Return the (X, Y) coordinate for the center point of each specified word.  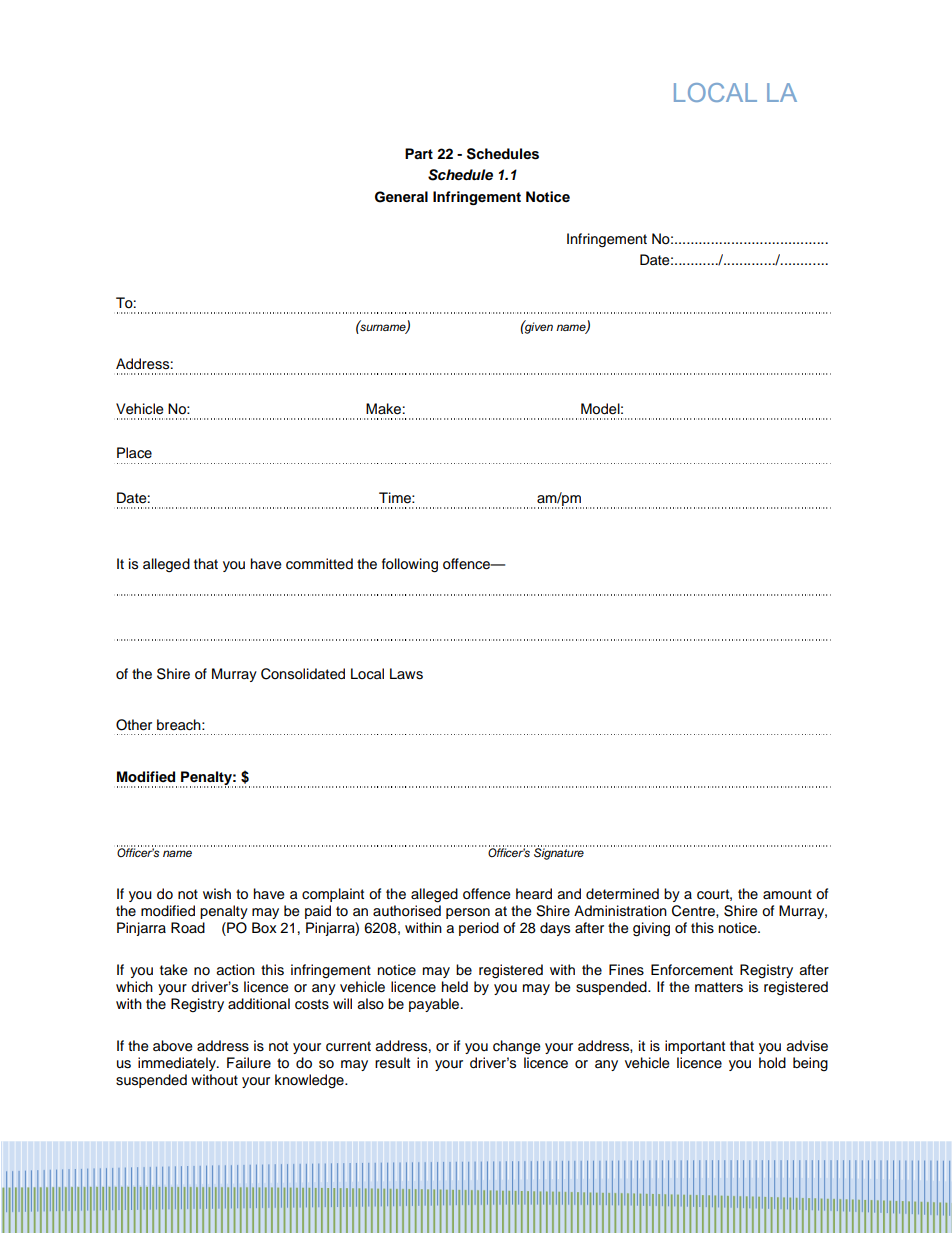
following (410, 565)
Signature (559, 853)
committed (319, 564)
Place (134, 453)
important (695, 1047)
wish (217, 894)
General (401, 197)
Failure (249, 1063)
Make (383, 409)
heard (534, 894)
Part (419, 153)
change (517, 1047)
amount (787, 894)
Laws (406, 674)
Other (134, 725)
